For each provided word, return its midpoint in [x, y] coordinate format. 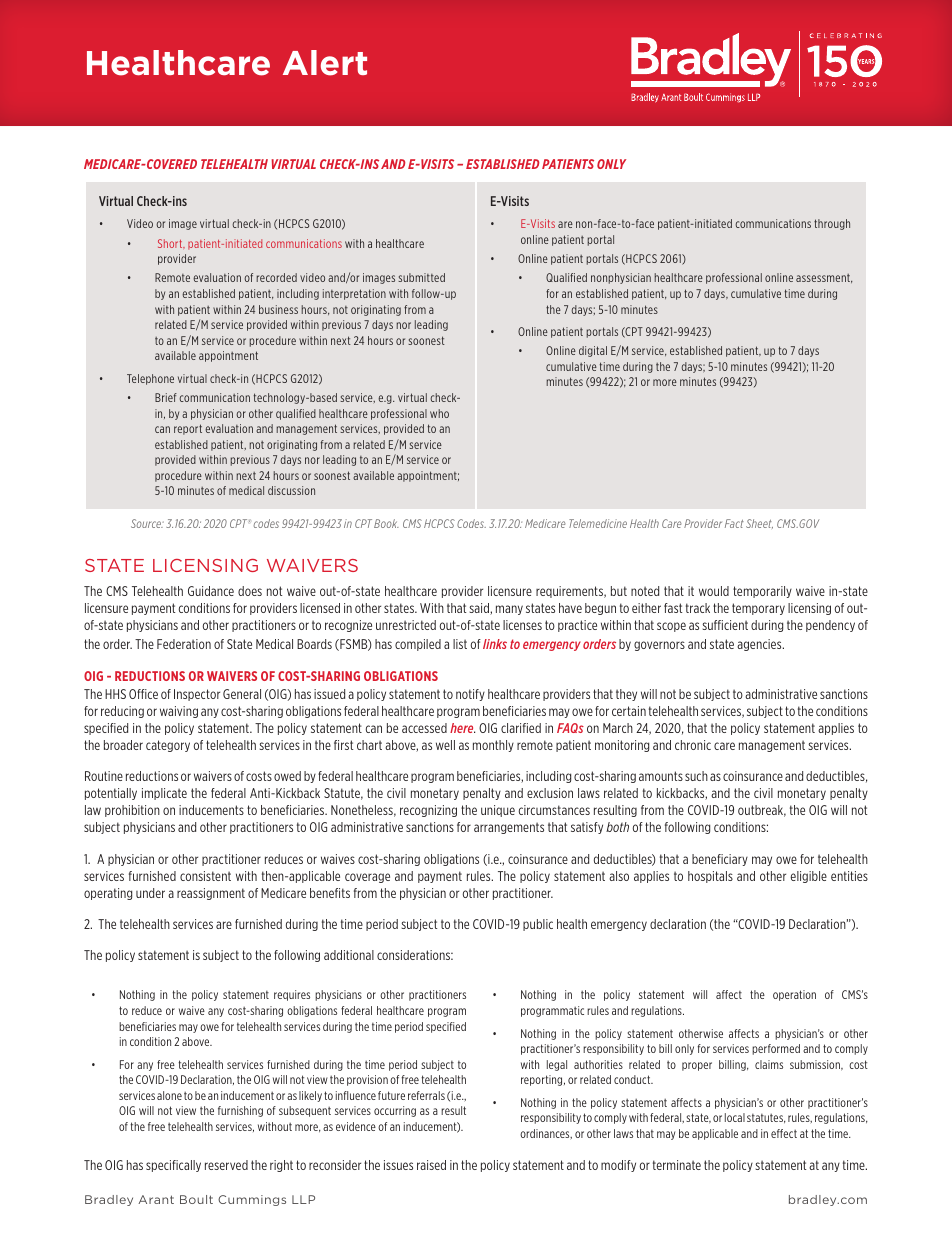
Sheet [759, 524]
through [832, 224]
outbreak [762, 811]
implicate [164, 794]
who [439, 413]
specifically [173, 1166]
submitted [421, 277]
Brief [166, 397]
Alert [325, 63]
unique [498, 811]
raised [431, 1165]
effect [784, 1133]
